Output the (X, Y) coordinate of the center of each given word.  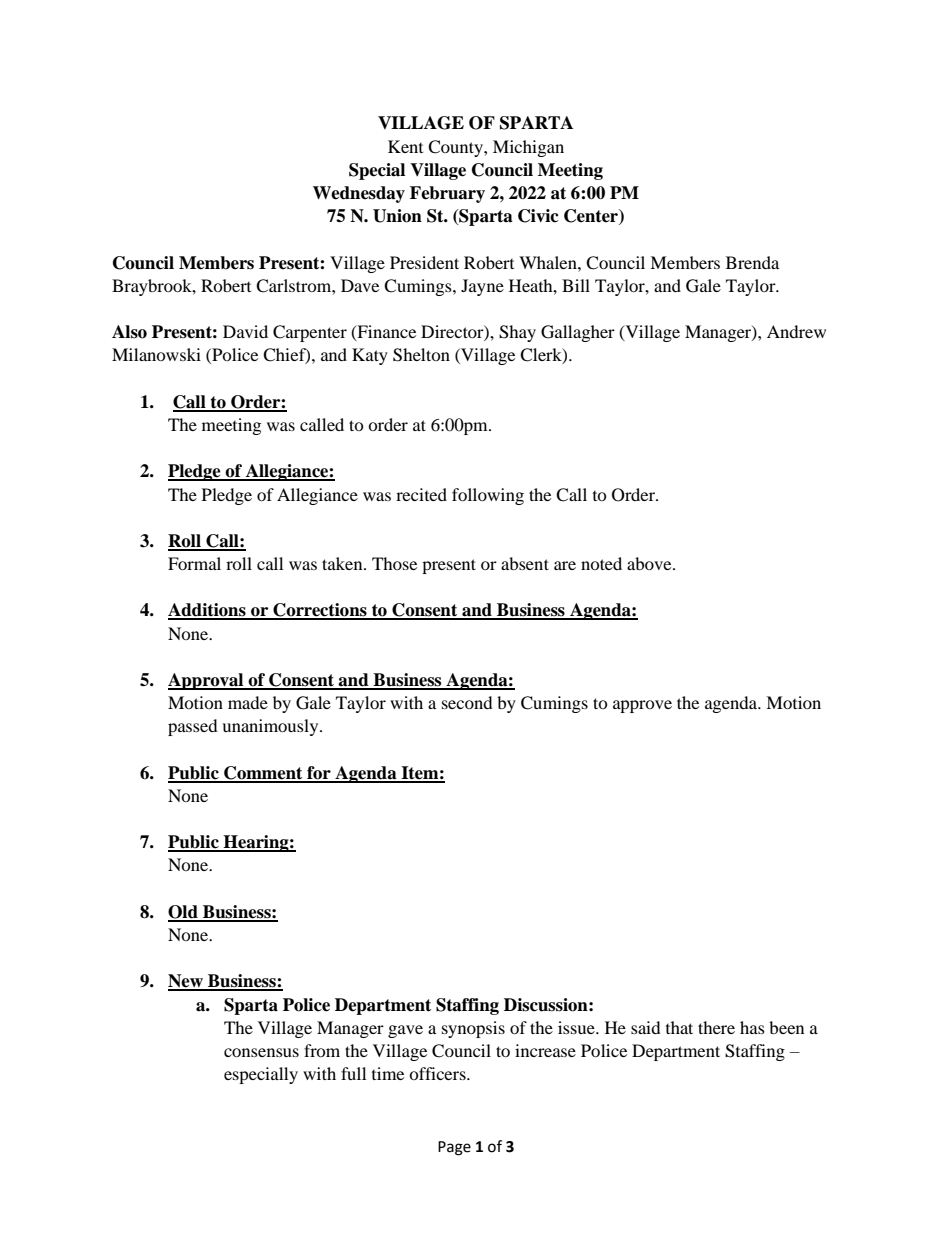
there (716, 1027)
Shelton (421, 355)
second (467, 702)
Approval (207, 681)
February (447, 194)
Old (184, 913)
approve (642, 706)
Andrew (796, 331)
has (752, 1027)
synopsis (473, 1029)
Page (454, 1148)
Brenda (752, 262)
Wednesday (359, 194)
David (245, 331)
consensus (261, 1052)
